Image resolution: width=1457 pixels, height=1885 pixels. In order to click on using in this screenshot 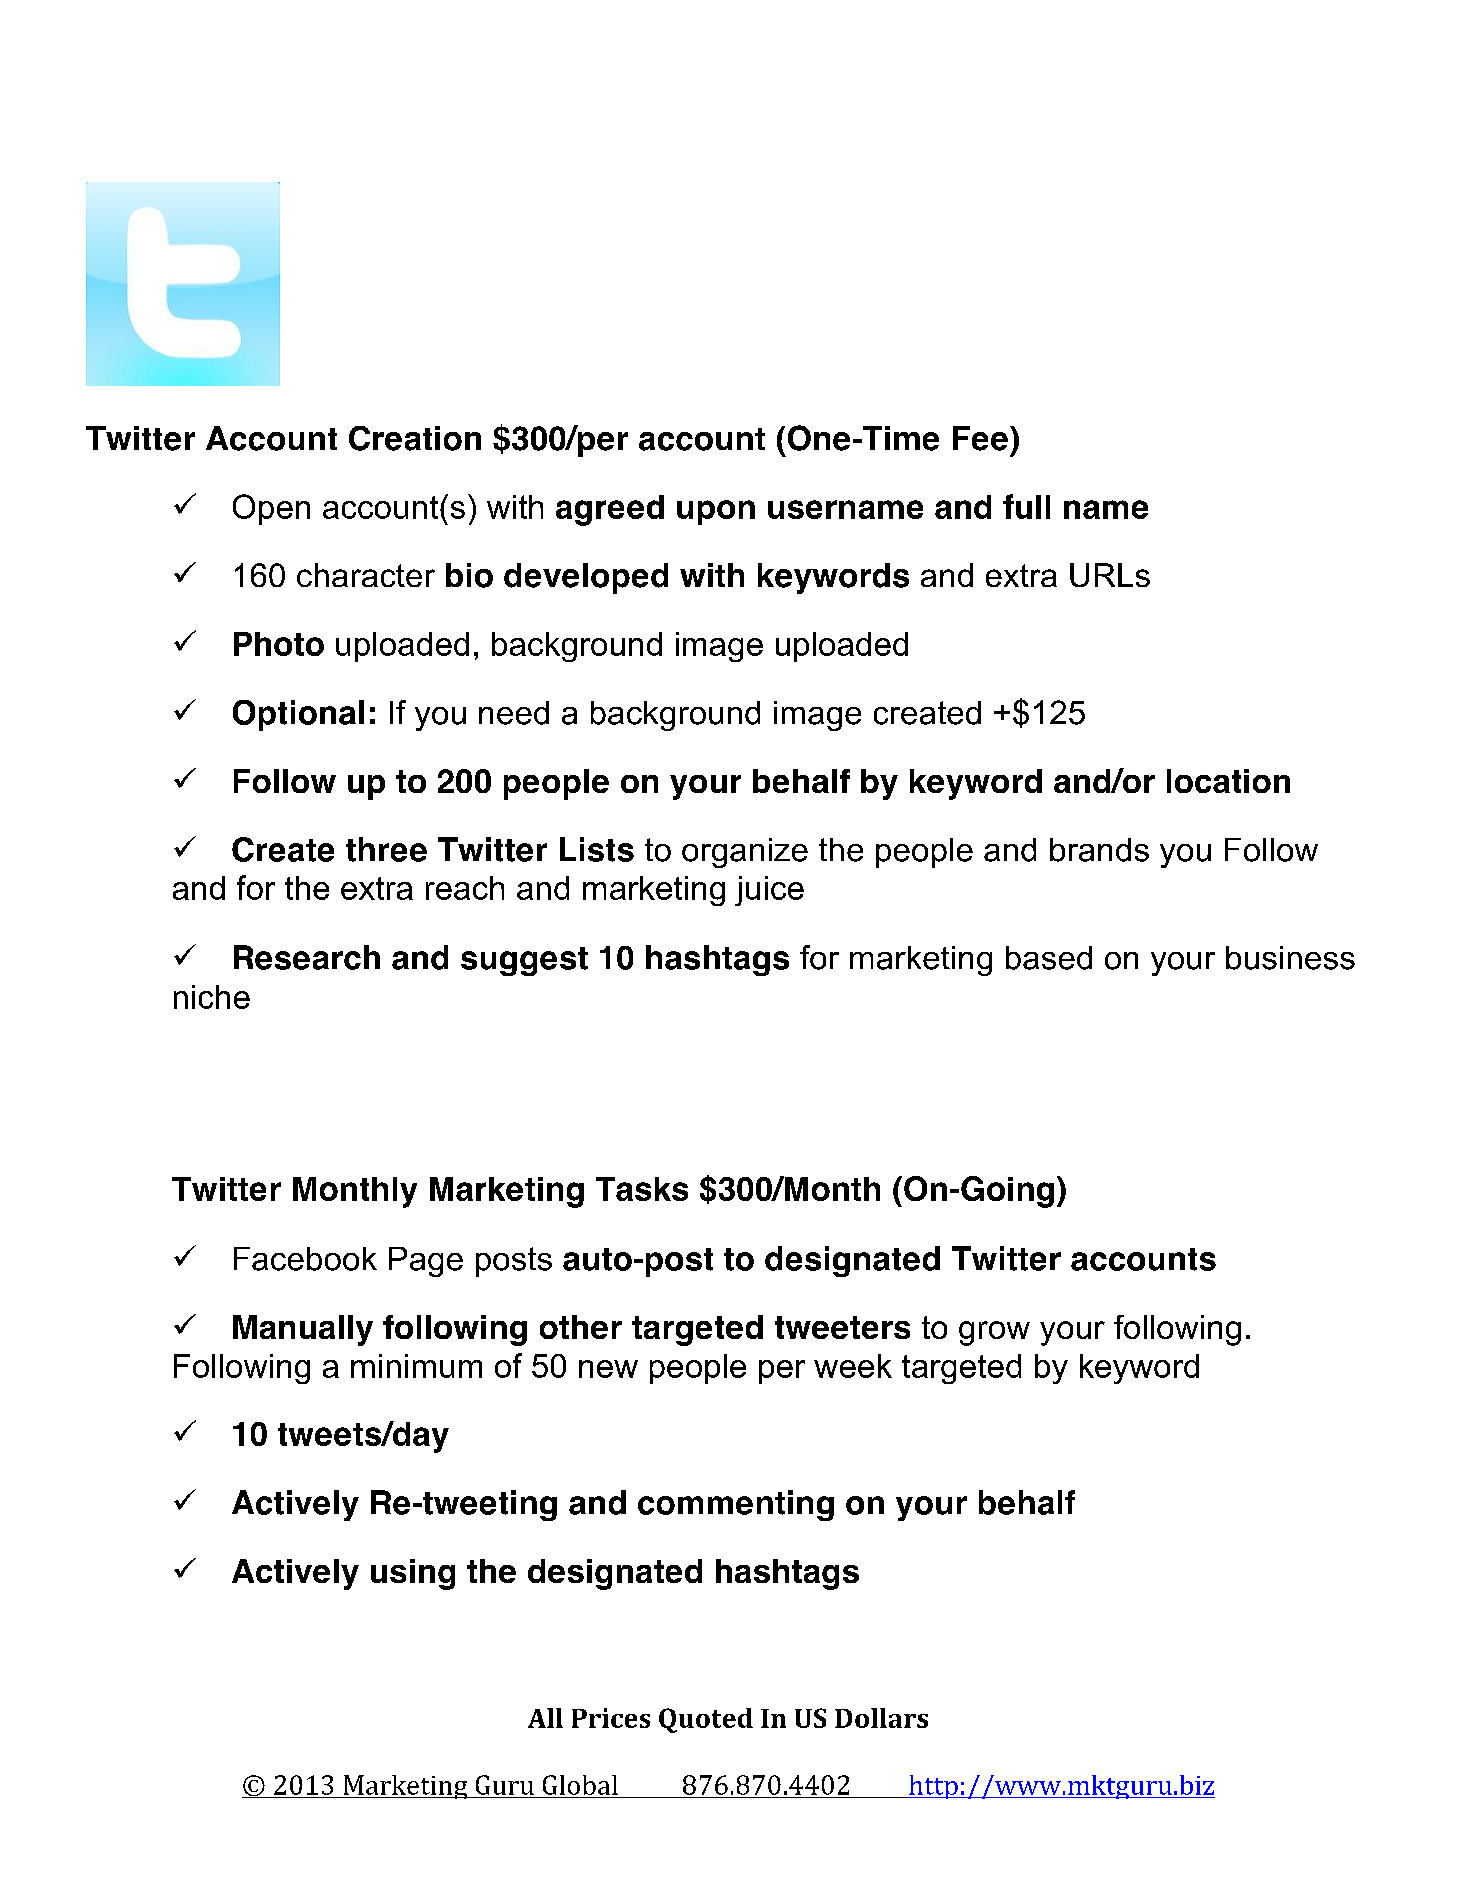, I will do `click(413, 1574)`.
